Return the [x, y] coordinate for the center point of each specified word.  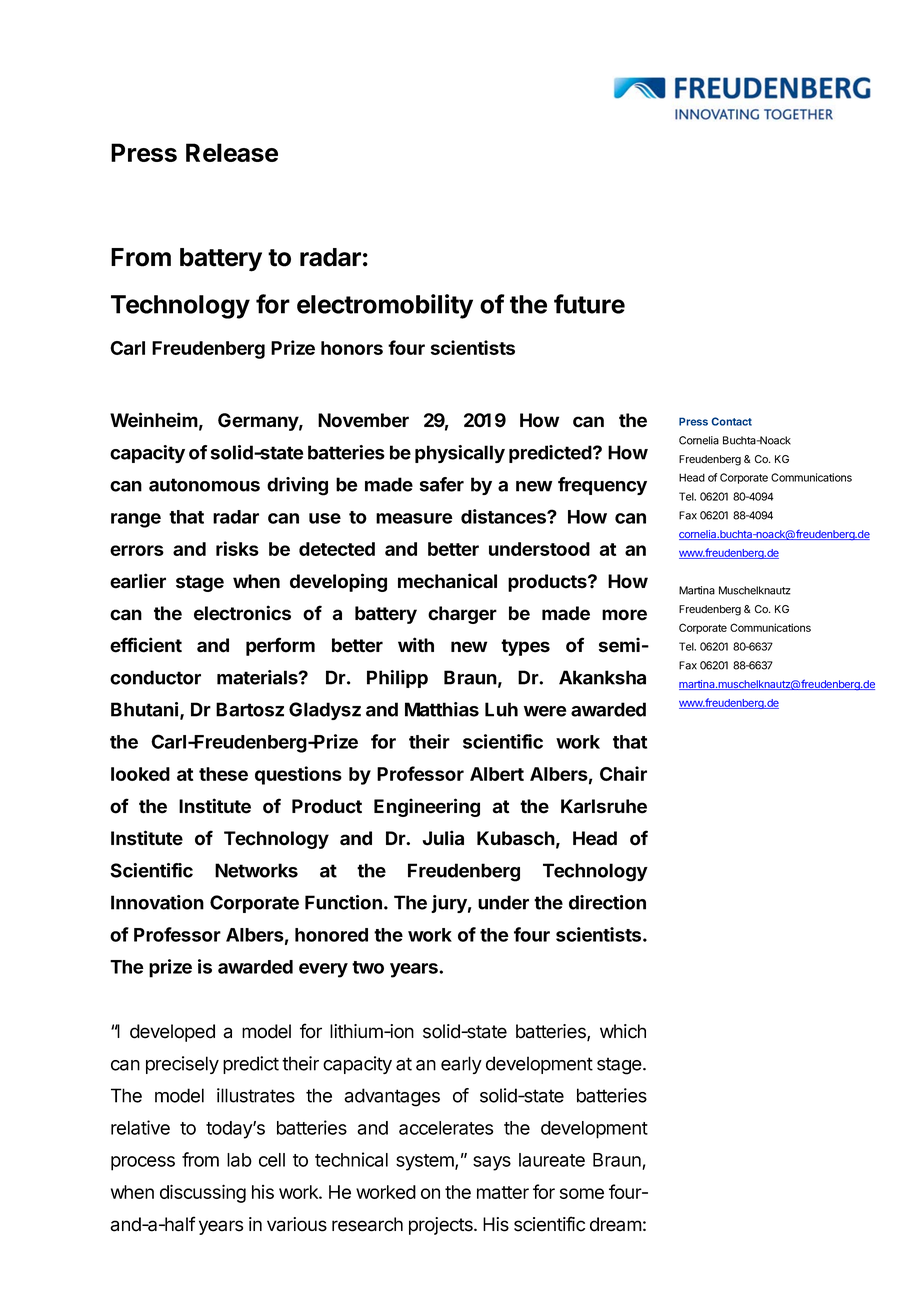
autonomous [204, 485]
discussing [203, 1193]
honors [352, 348]
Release [232, 152]
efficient [146, 645]
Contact [732, 421]
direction [607, 902]
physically [460, 454]
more [624, 615]
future [589, 304]
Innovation [157, 902]
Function [343, 902]
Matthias [442, 709]
